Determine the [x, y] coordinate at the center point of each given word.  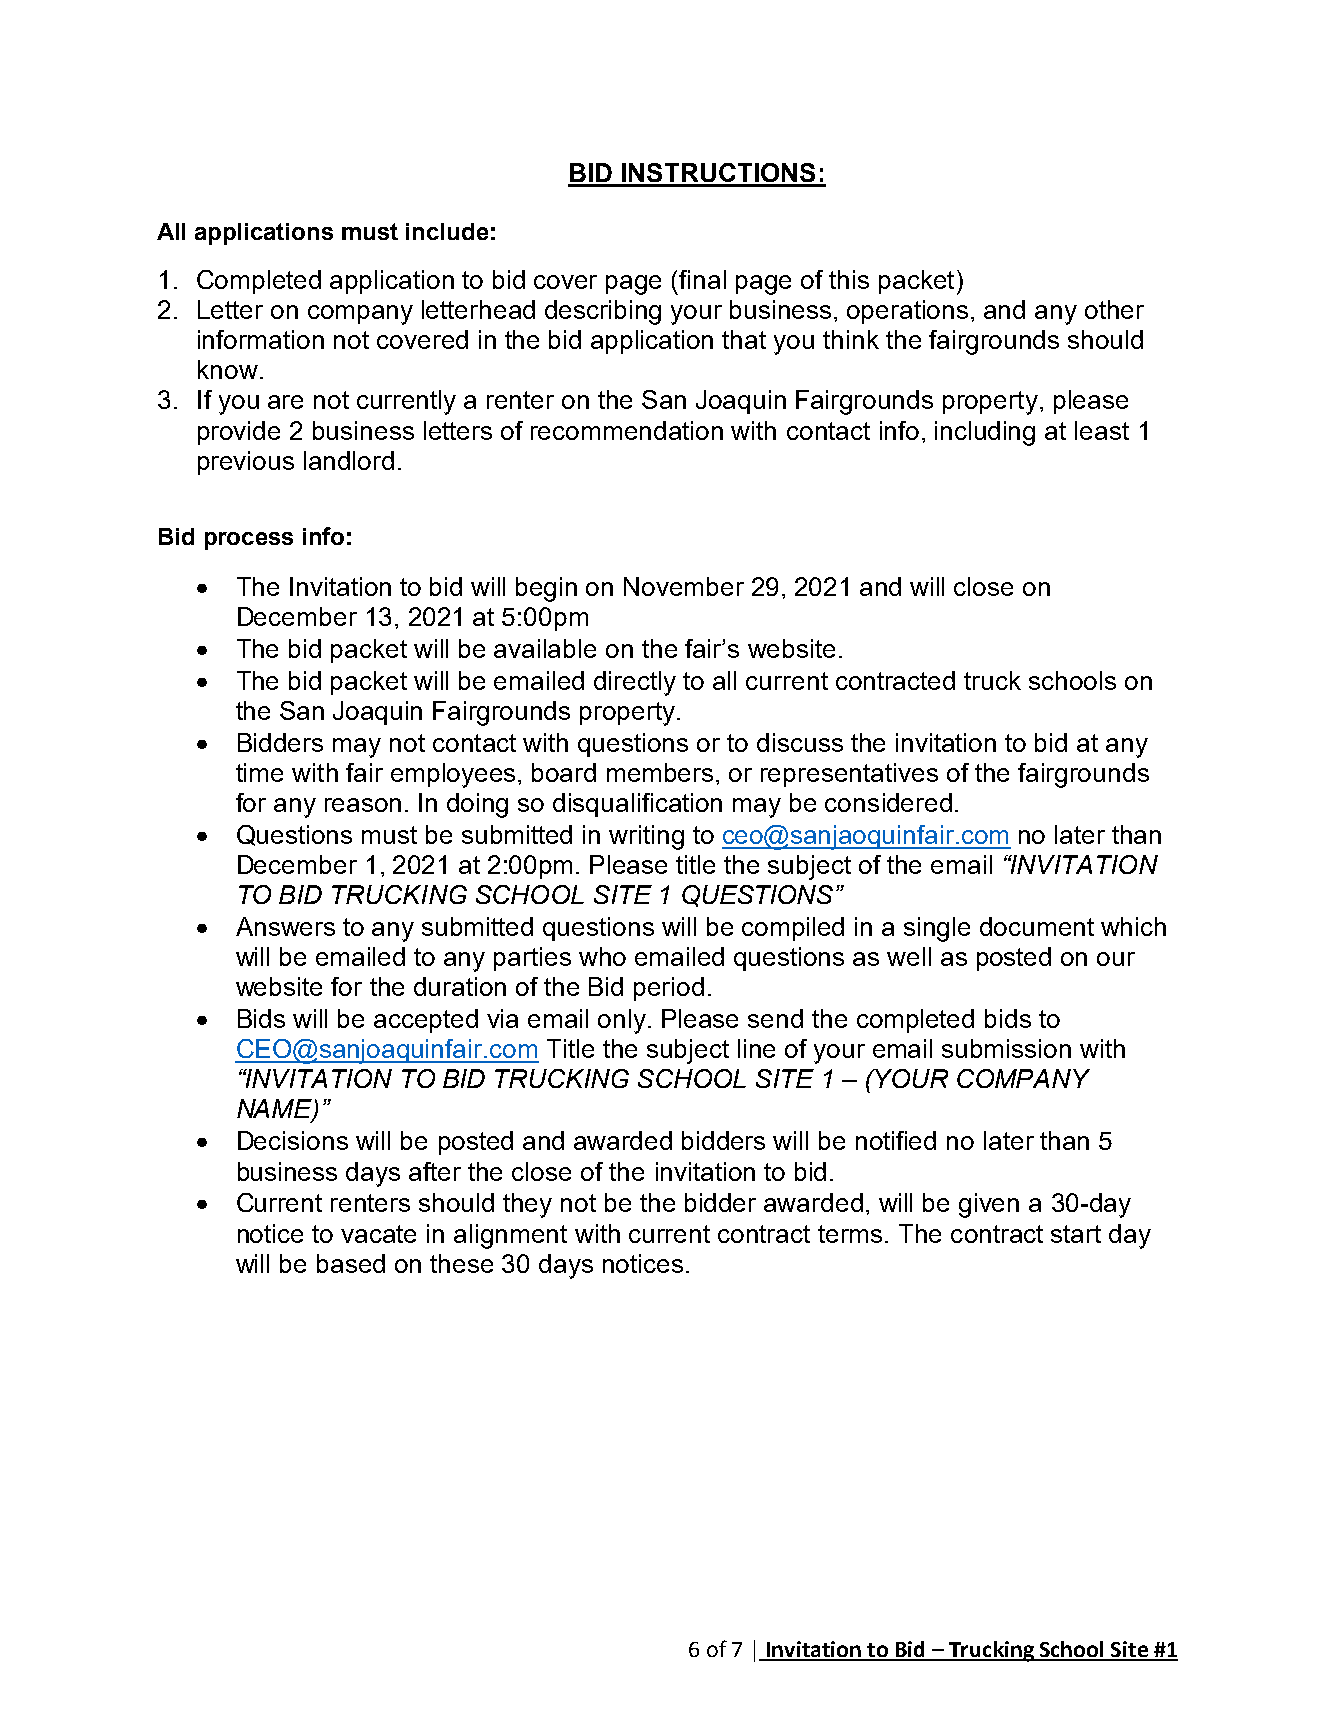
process [249, 541]
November [684, 586]
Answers [285, 926]
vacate [378, 1234]
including [985, 433]
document [1037, 926]
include [447, 231]
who [602, 956]
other [1114, 309]
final [702, 279]
